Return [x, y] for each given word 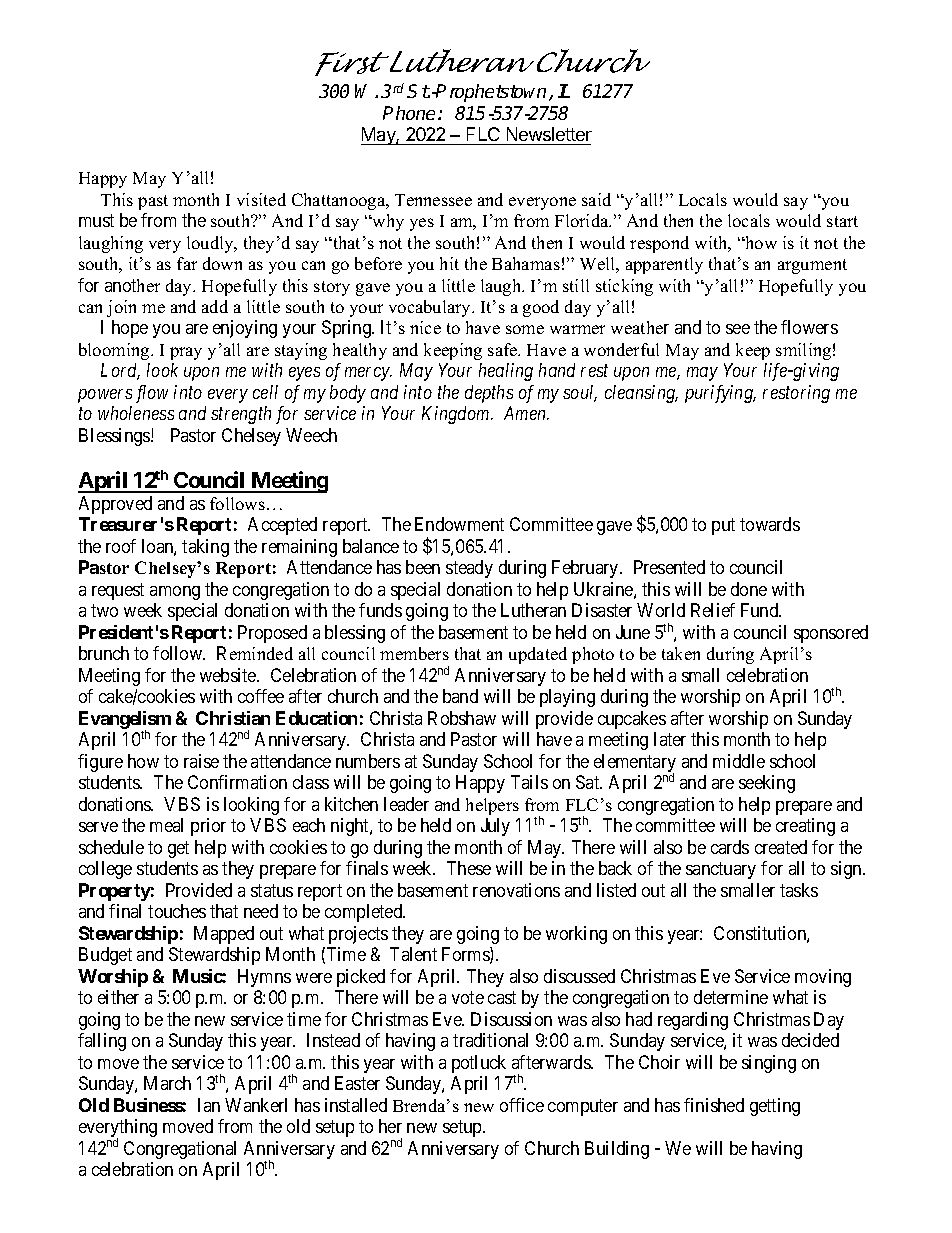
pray [186, 353]
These [469, 868]
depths [489, 394]
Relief [713, 610]
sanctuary [721, 870]
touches [177, 911]
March [167, 1083]
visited [261, 199]
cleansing [641, 394]
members [414, 653]
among [175, 593]
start [842, 221]
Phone [411, 113]
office [522, 1105]
